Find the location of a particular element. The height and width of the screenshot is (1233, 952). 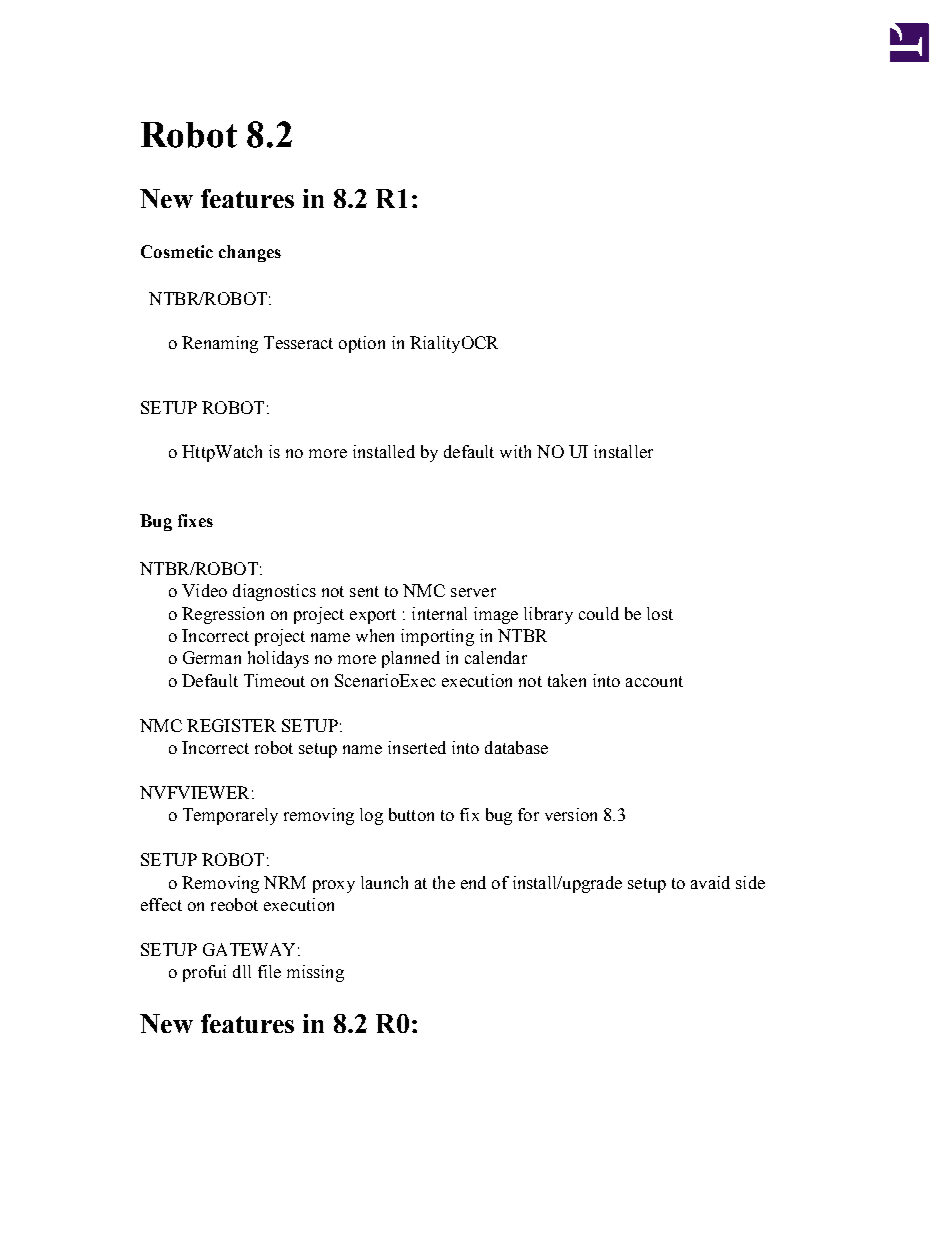

REGISTER is located at coordinates (231, 725).
